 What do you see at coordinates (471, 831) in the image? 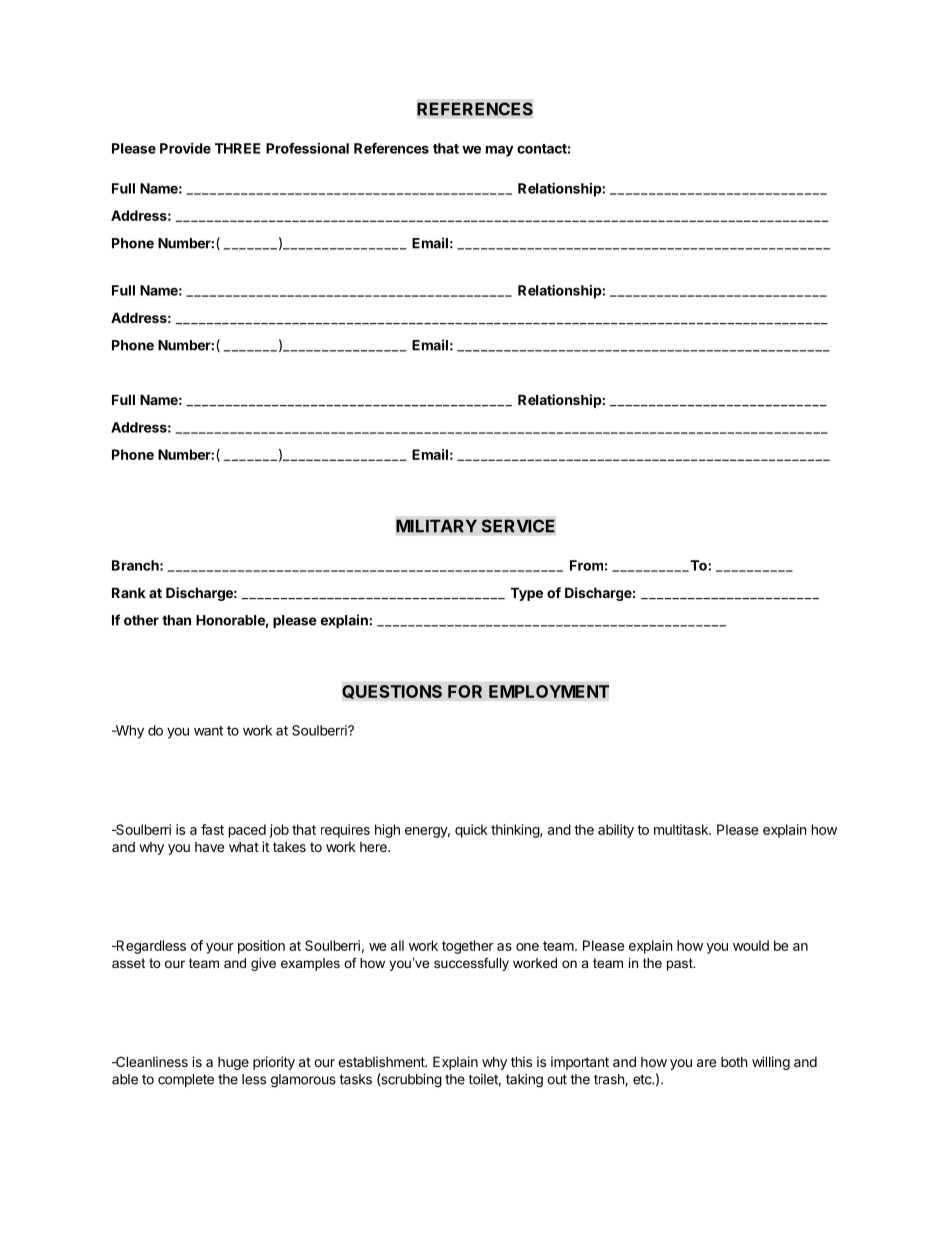
I see `quick` at bounding box center [471, 831].
